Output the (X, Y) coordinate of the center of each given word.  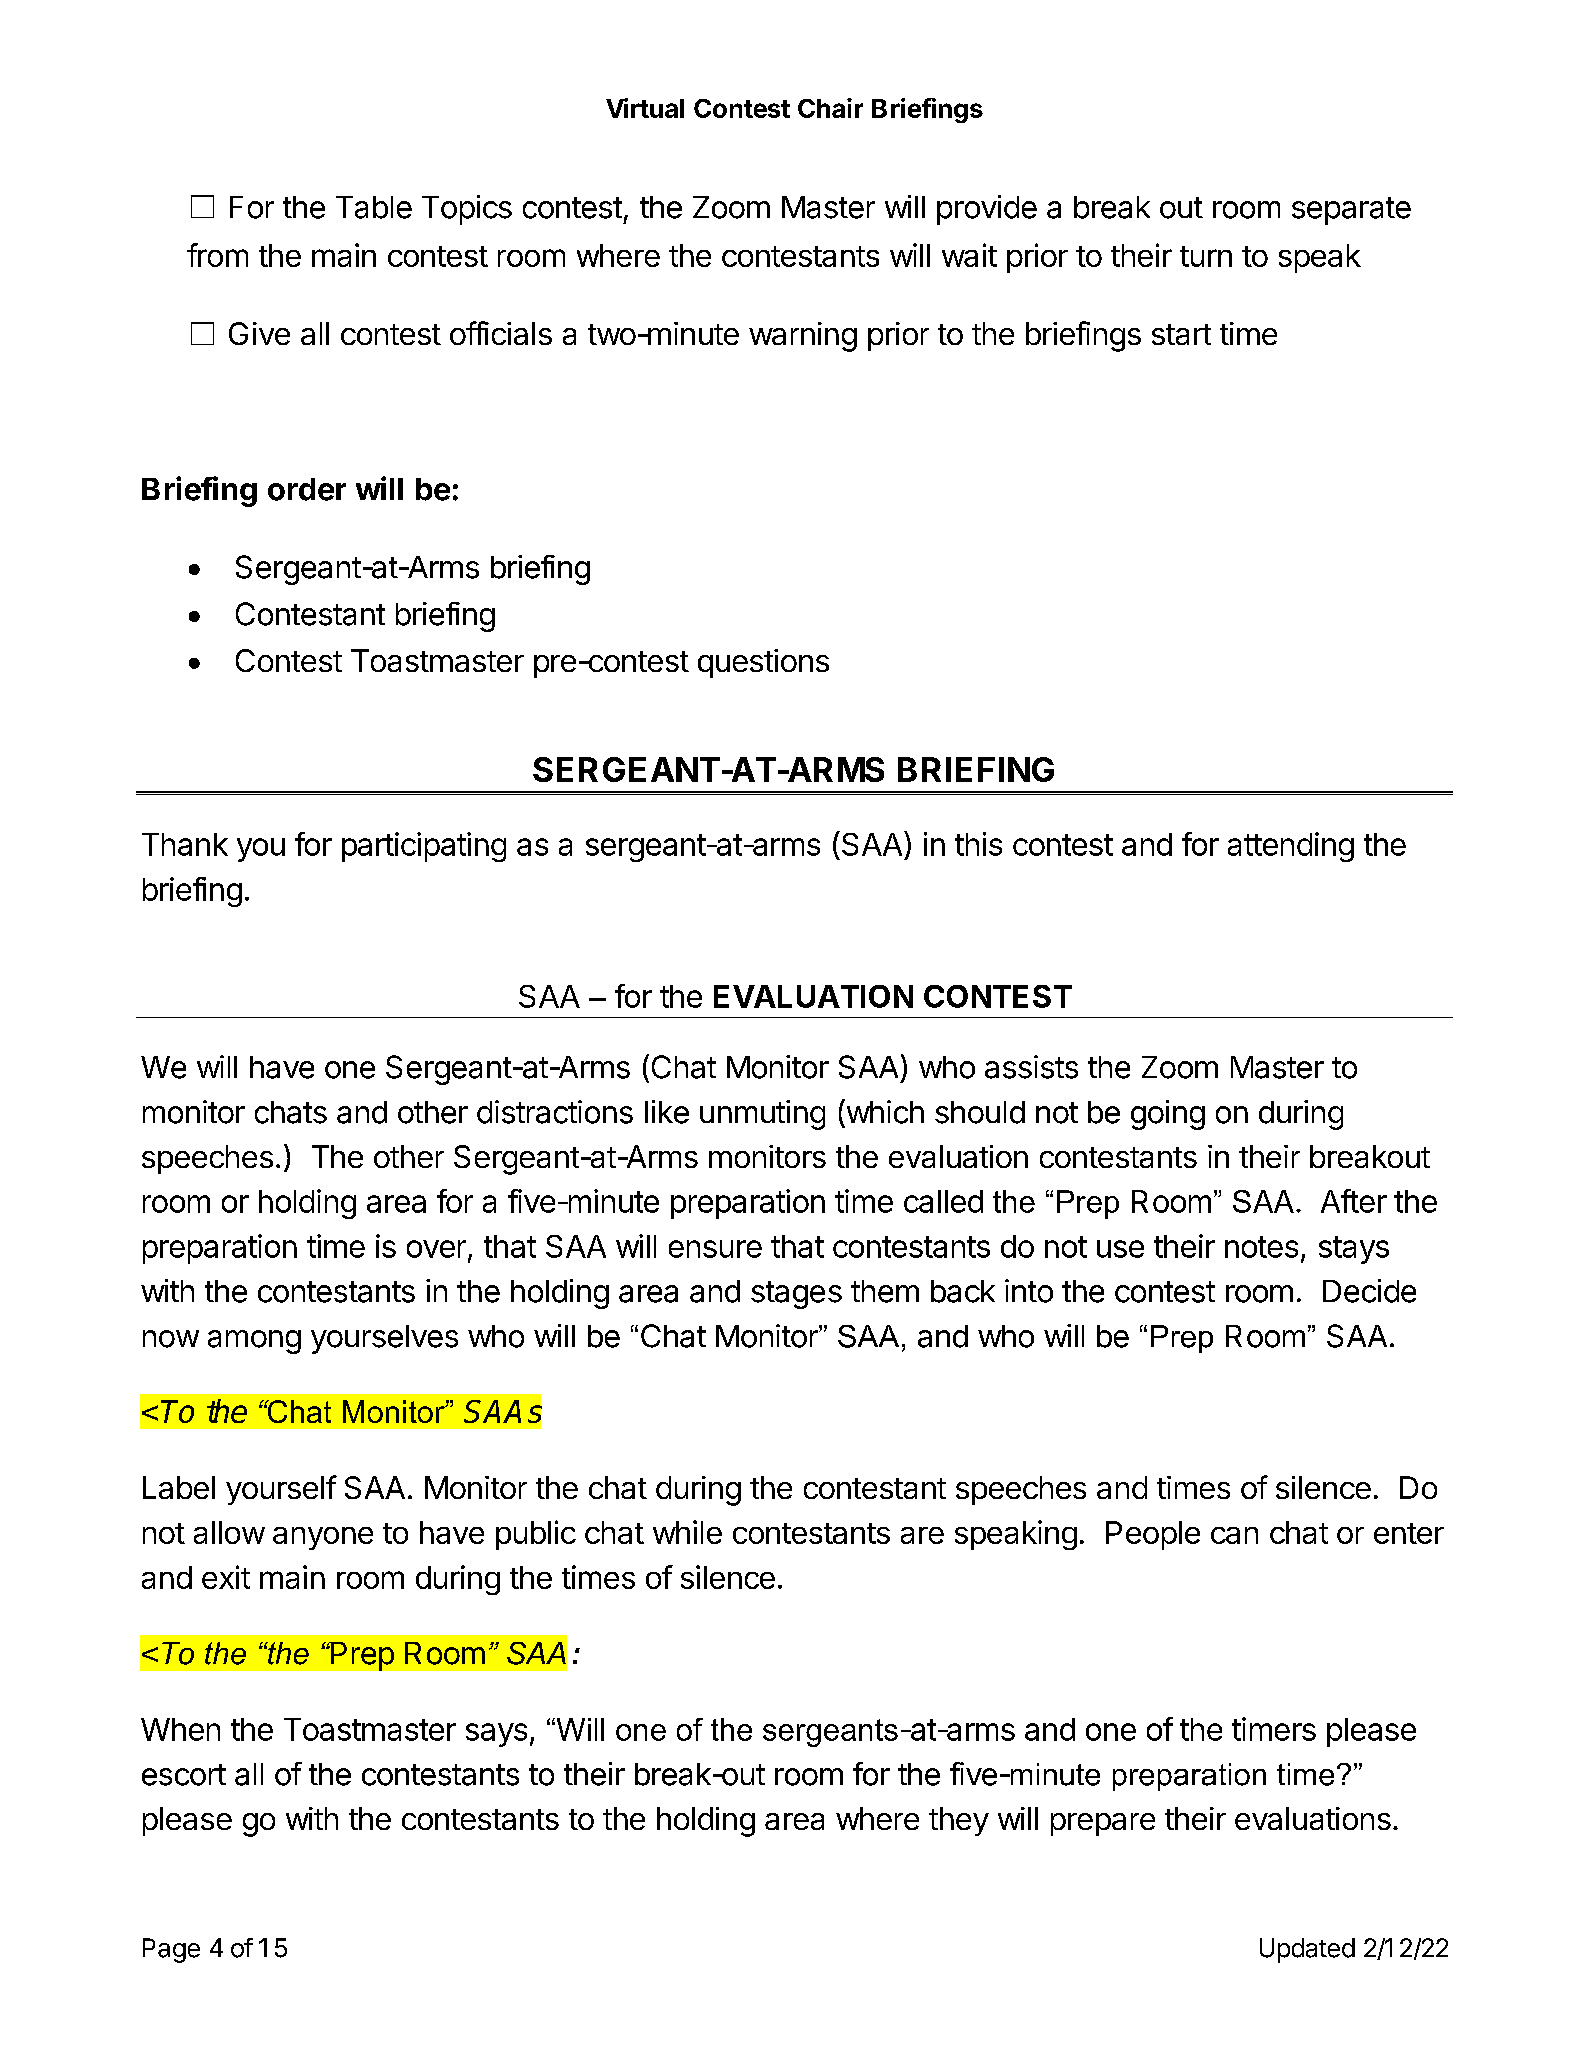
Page (171, 1950)
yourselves (384, 1339)
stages (796, 1295)
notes (1261, 1247)
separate (1351, 211)
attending (1291, 847)
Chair (830, 108)
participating (424, 847)
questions (763, 663)
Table (374, 207)
